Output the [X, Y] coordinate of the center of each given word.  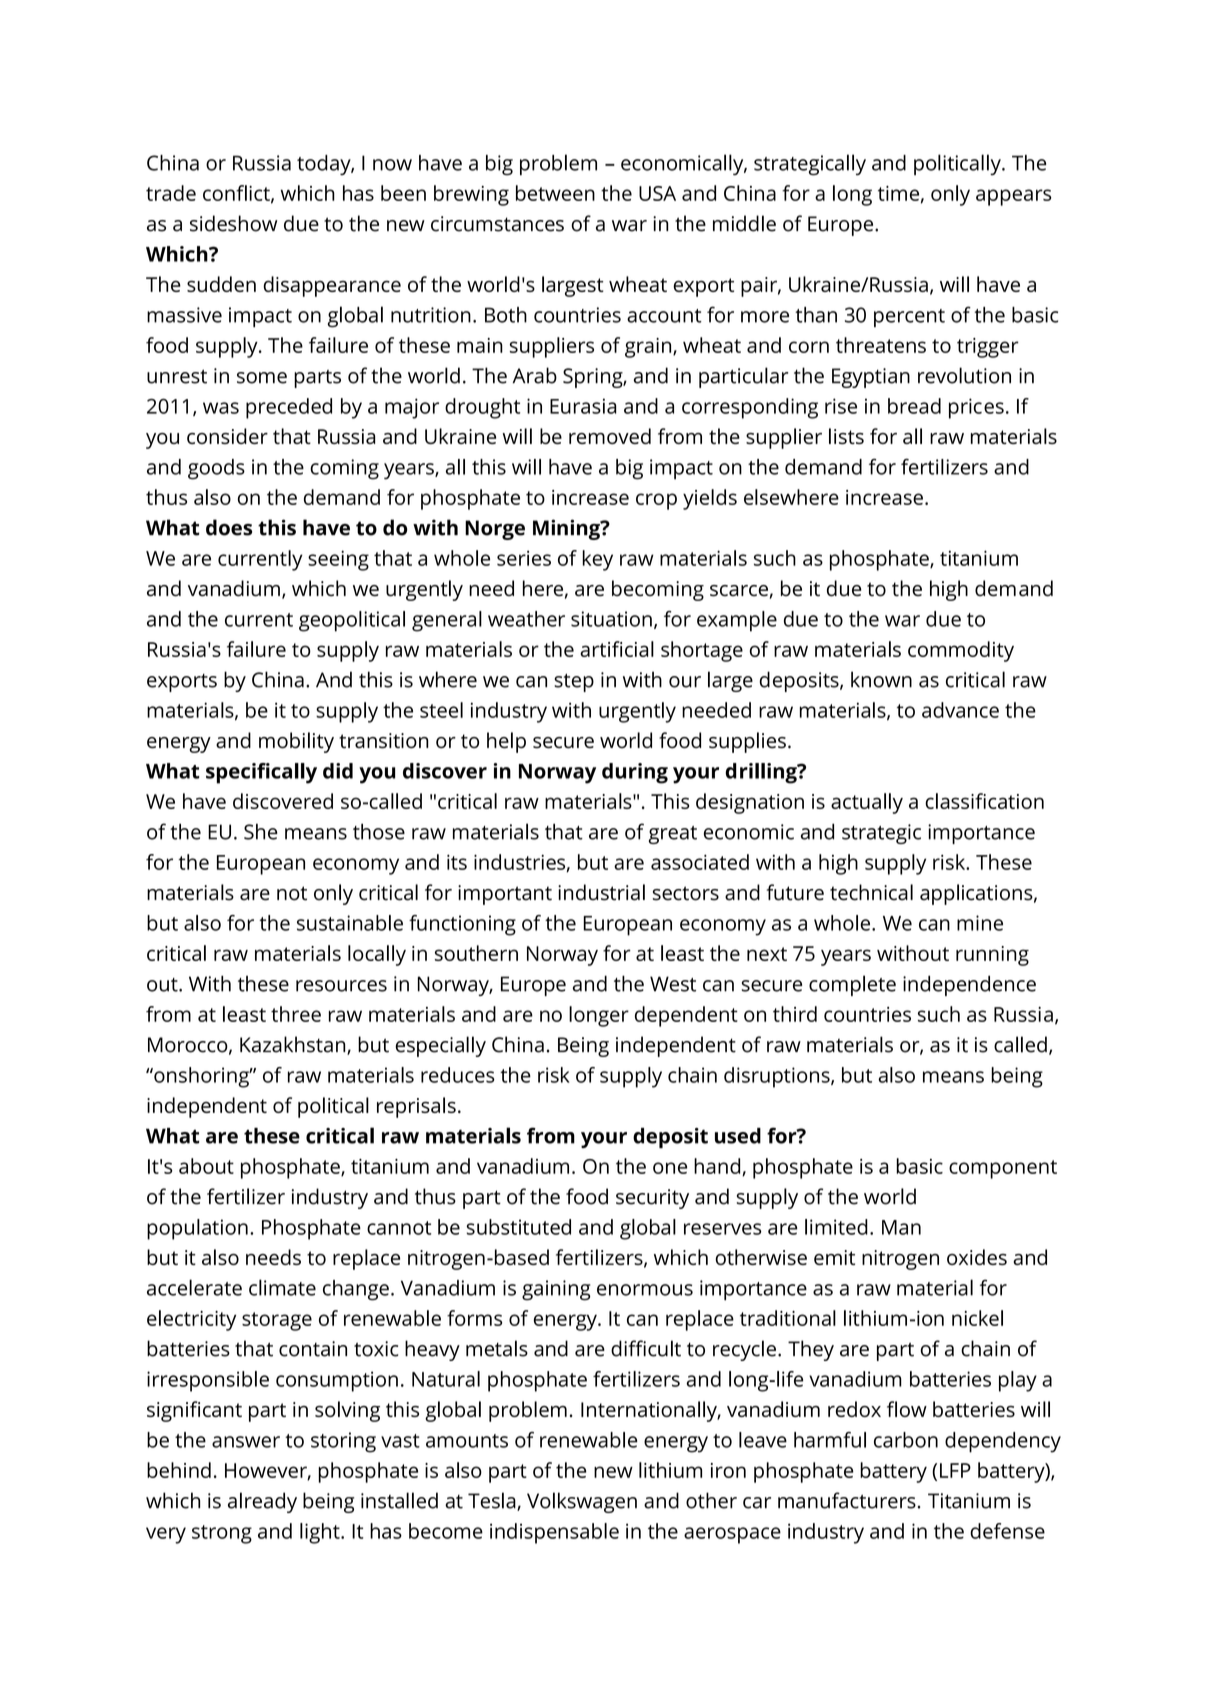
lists [846, 436]
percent [909, 318]
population [197, 1229]
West [673, 984]
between [555, 193]
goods [216, 469]
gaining [556, 1290]
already [262, 1502]
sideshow [233, 223]
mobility [296, 742]
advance [960, 710]
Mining [567, 529]
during [635, 773]
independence [969, 985]
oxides [977, 1257]
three [296, 1014]
